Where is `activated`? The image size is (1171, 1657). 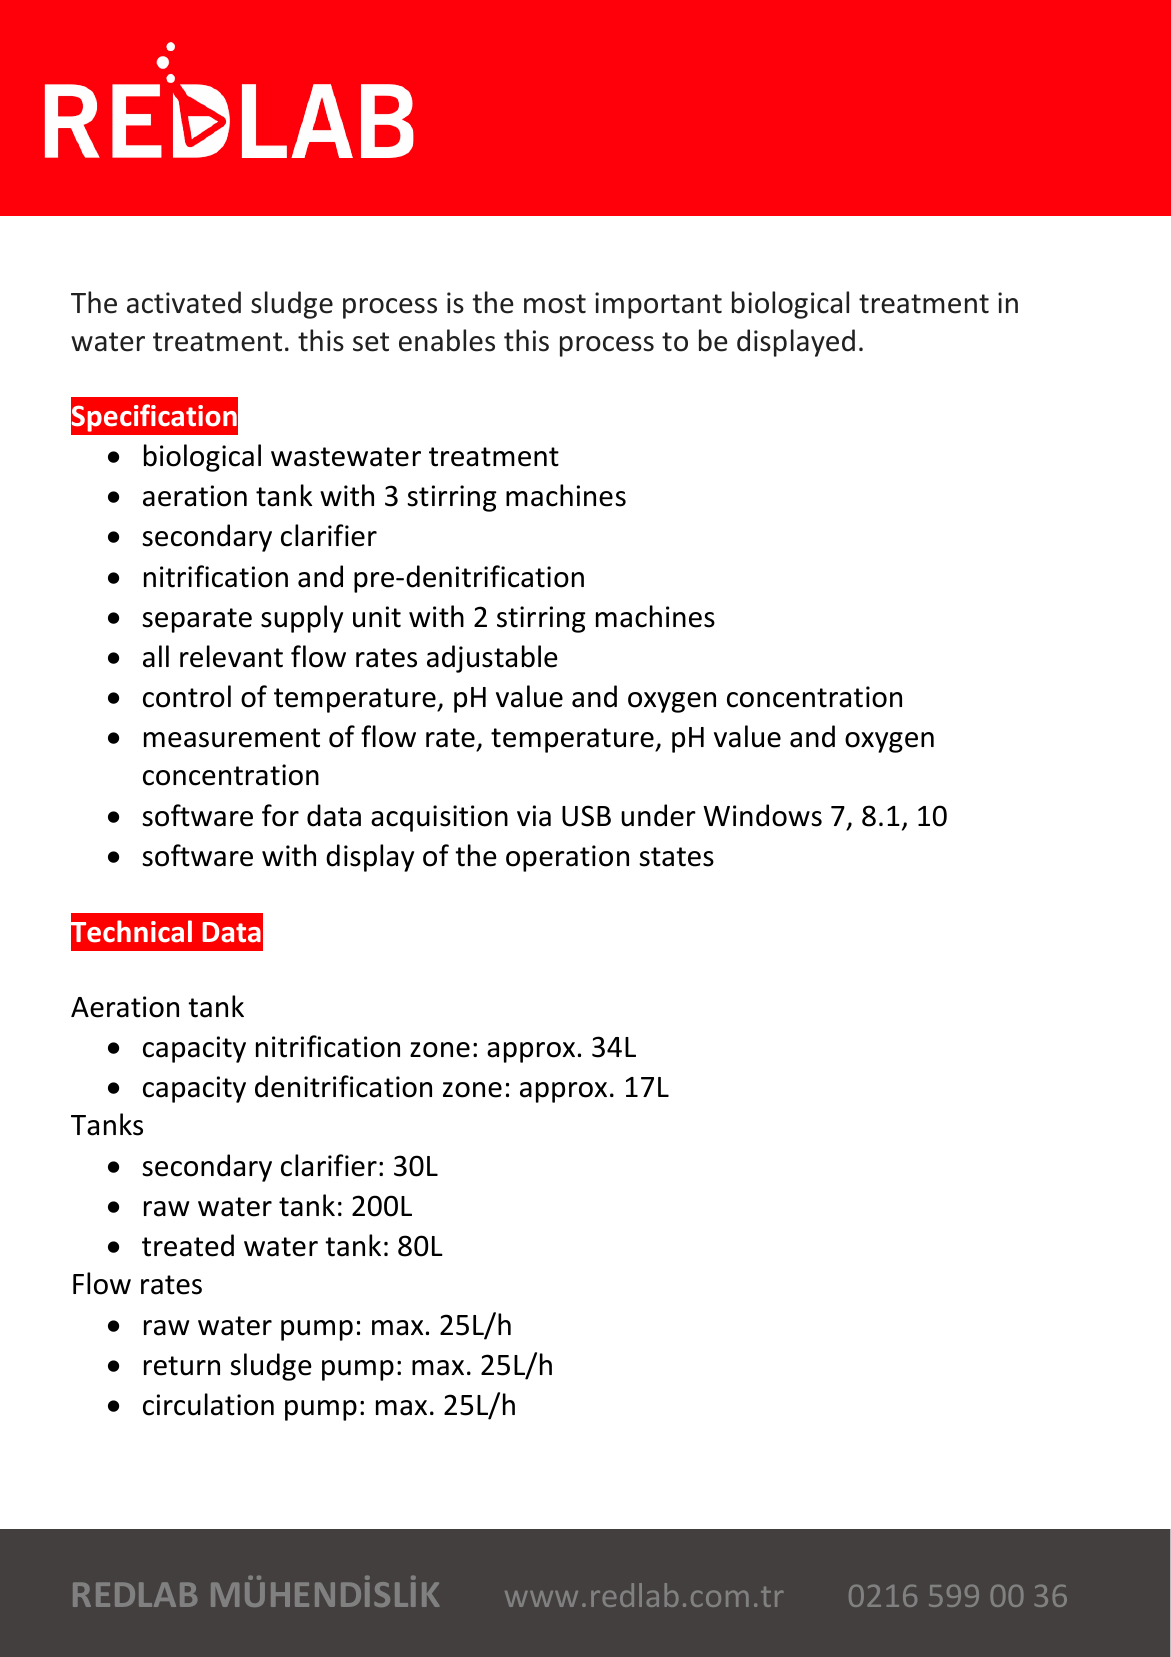
activated is located at coordinates (184, 302).
